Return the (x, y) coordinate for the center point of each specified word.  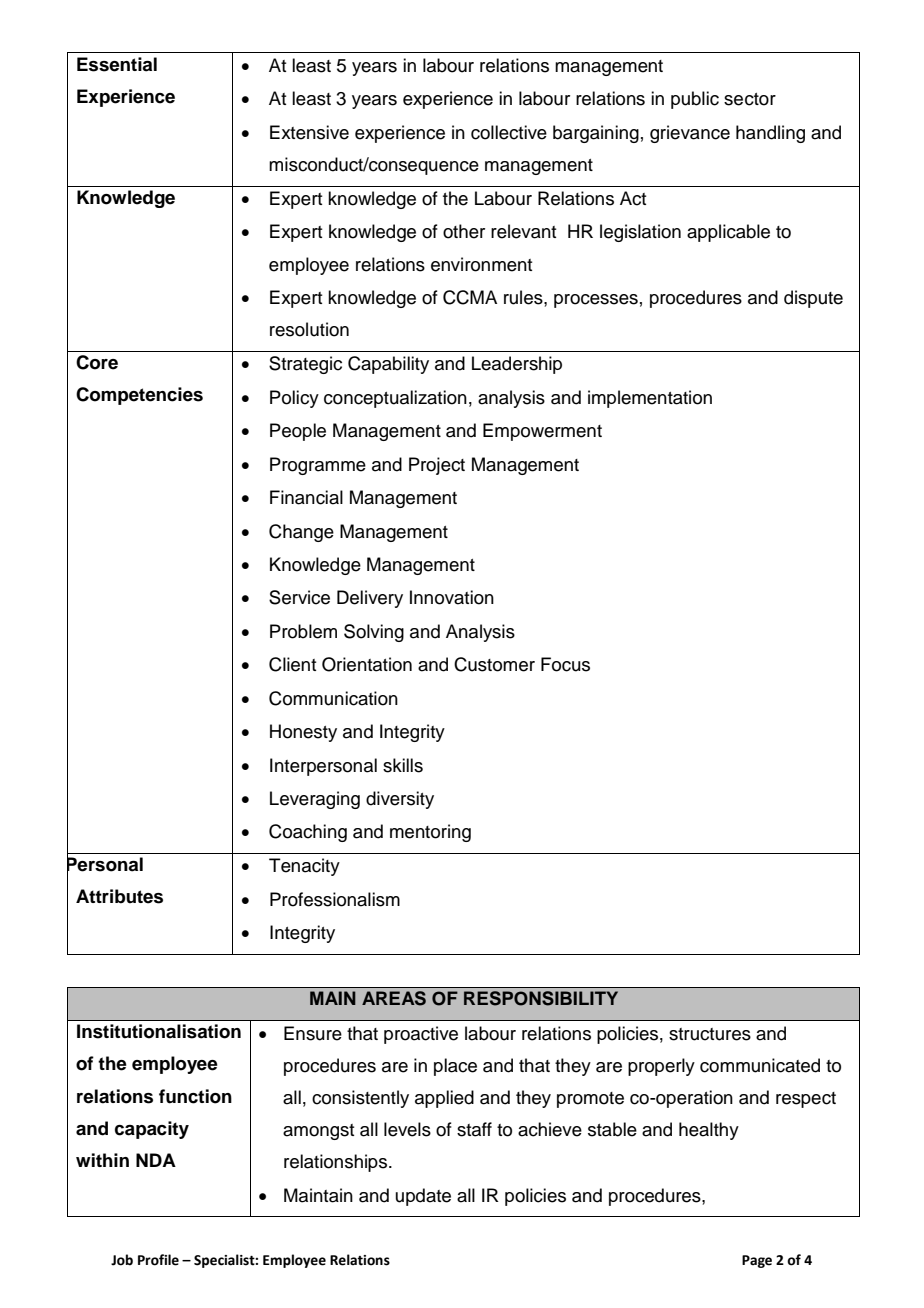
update (423, 1197)
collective (509, 132)
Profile (158, 1260)
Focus (565, 664)
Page (757, 1261)
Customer (494, 664)
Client (292, 664)
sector (750, 99)
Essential (117, 64)
